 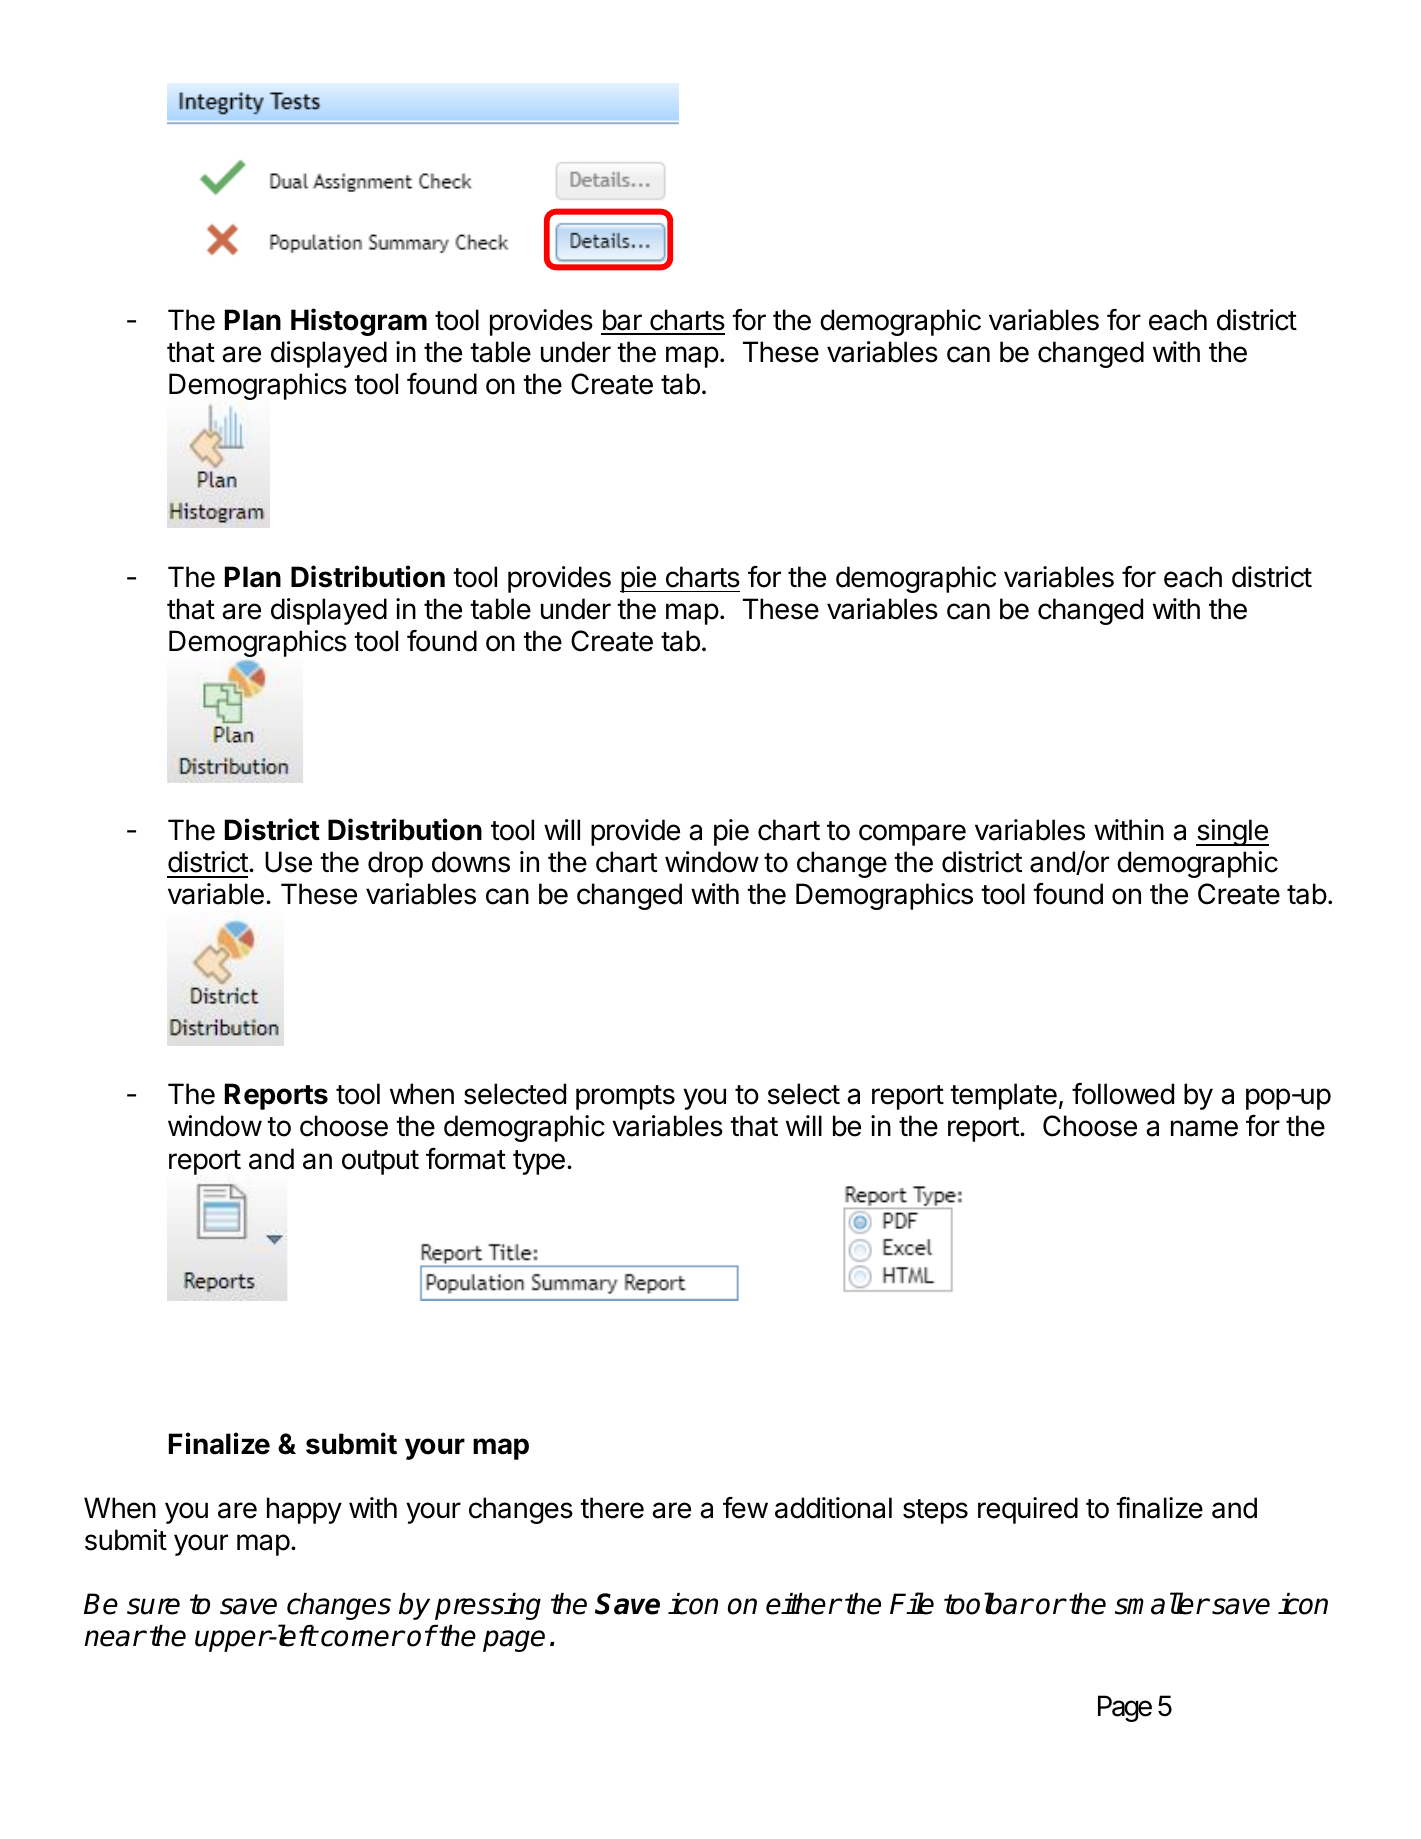 What do you see at coordinates (1232, 832) in the page?
I see `single` at bounding box center [1232, 832].
